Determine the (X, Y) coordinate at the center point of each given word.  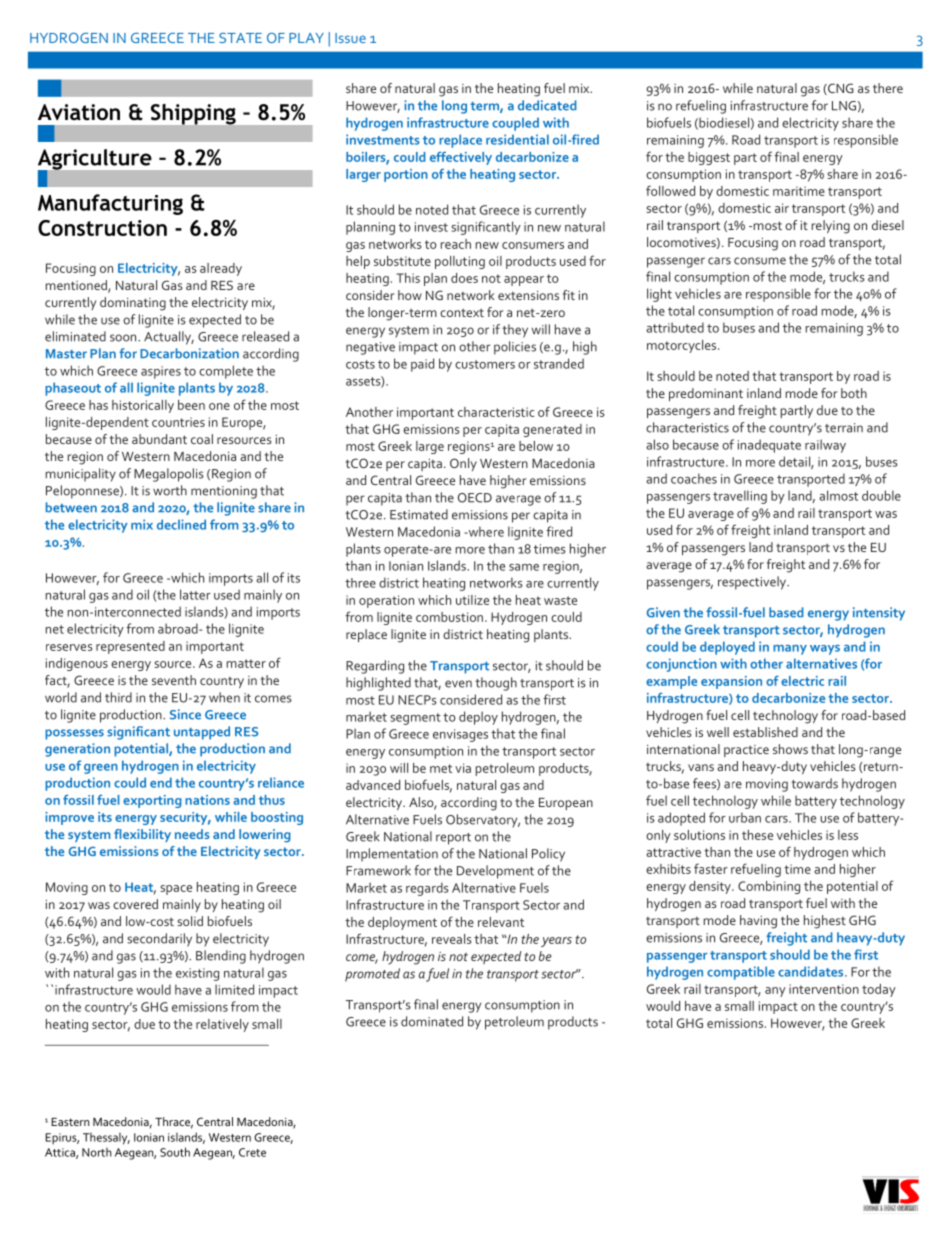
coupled (515, 124)
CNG (840, 89)
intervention (824, 989)
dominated (432, 1021)
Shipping (193, 114)
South (175, 1152)
